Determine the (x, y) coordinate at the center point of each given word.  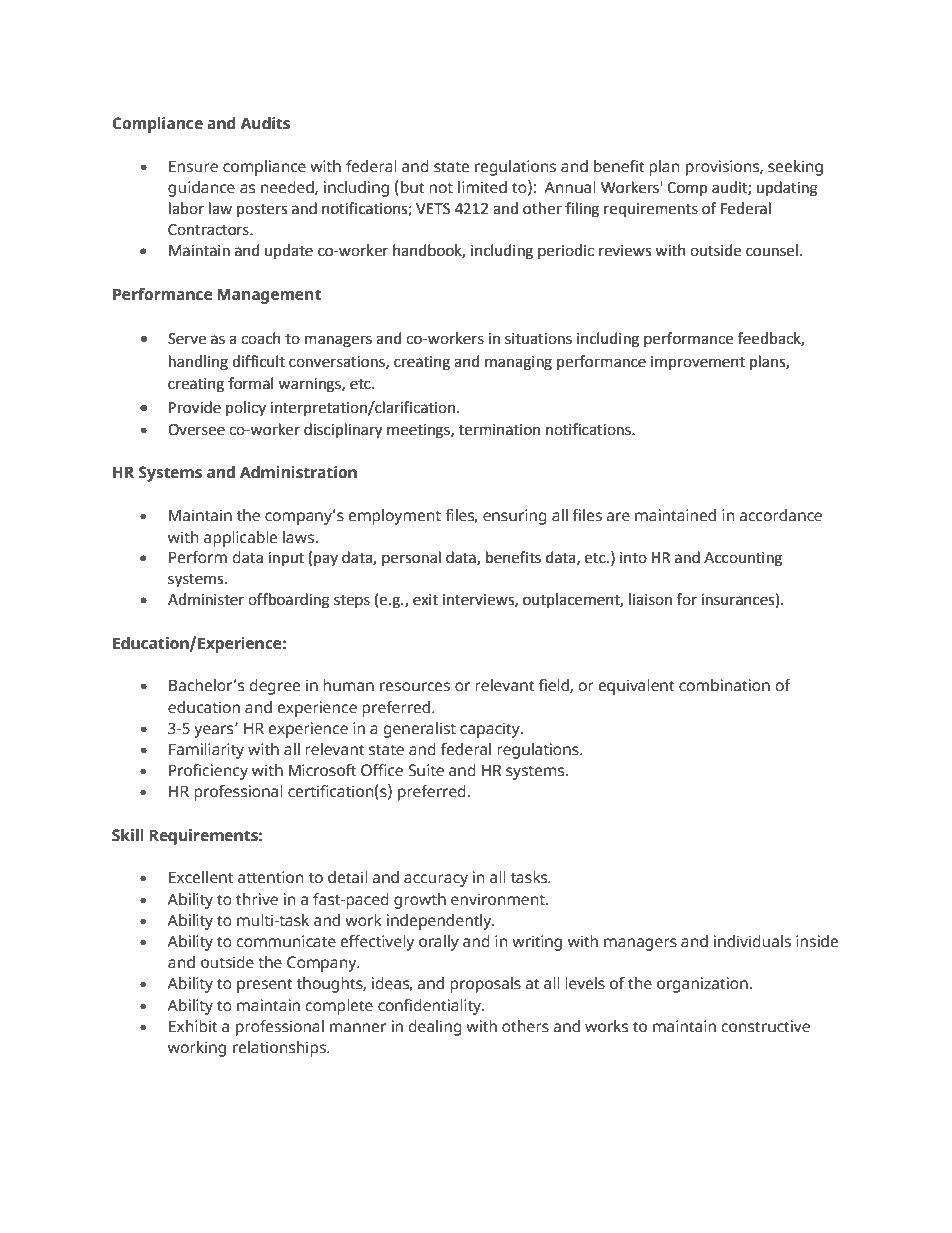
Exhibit (193, 1026)
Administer (206, 599)
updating (787, 189)
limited (482, 187)
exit (425, 600)
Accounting (743, 559)
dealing (435, 1028)
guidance (201, 189)
